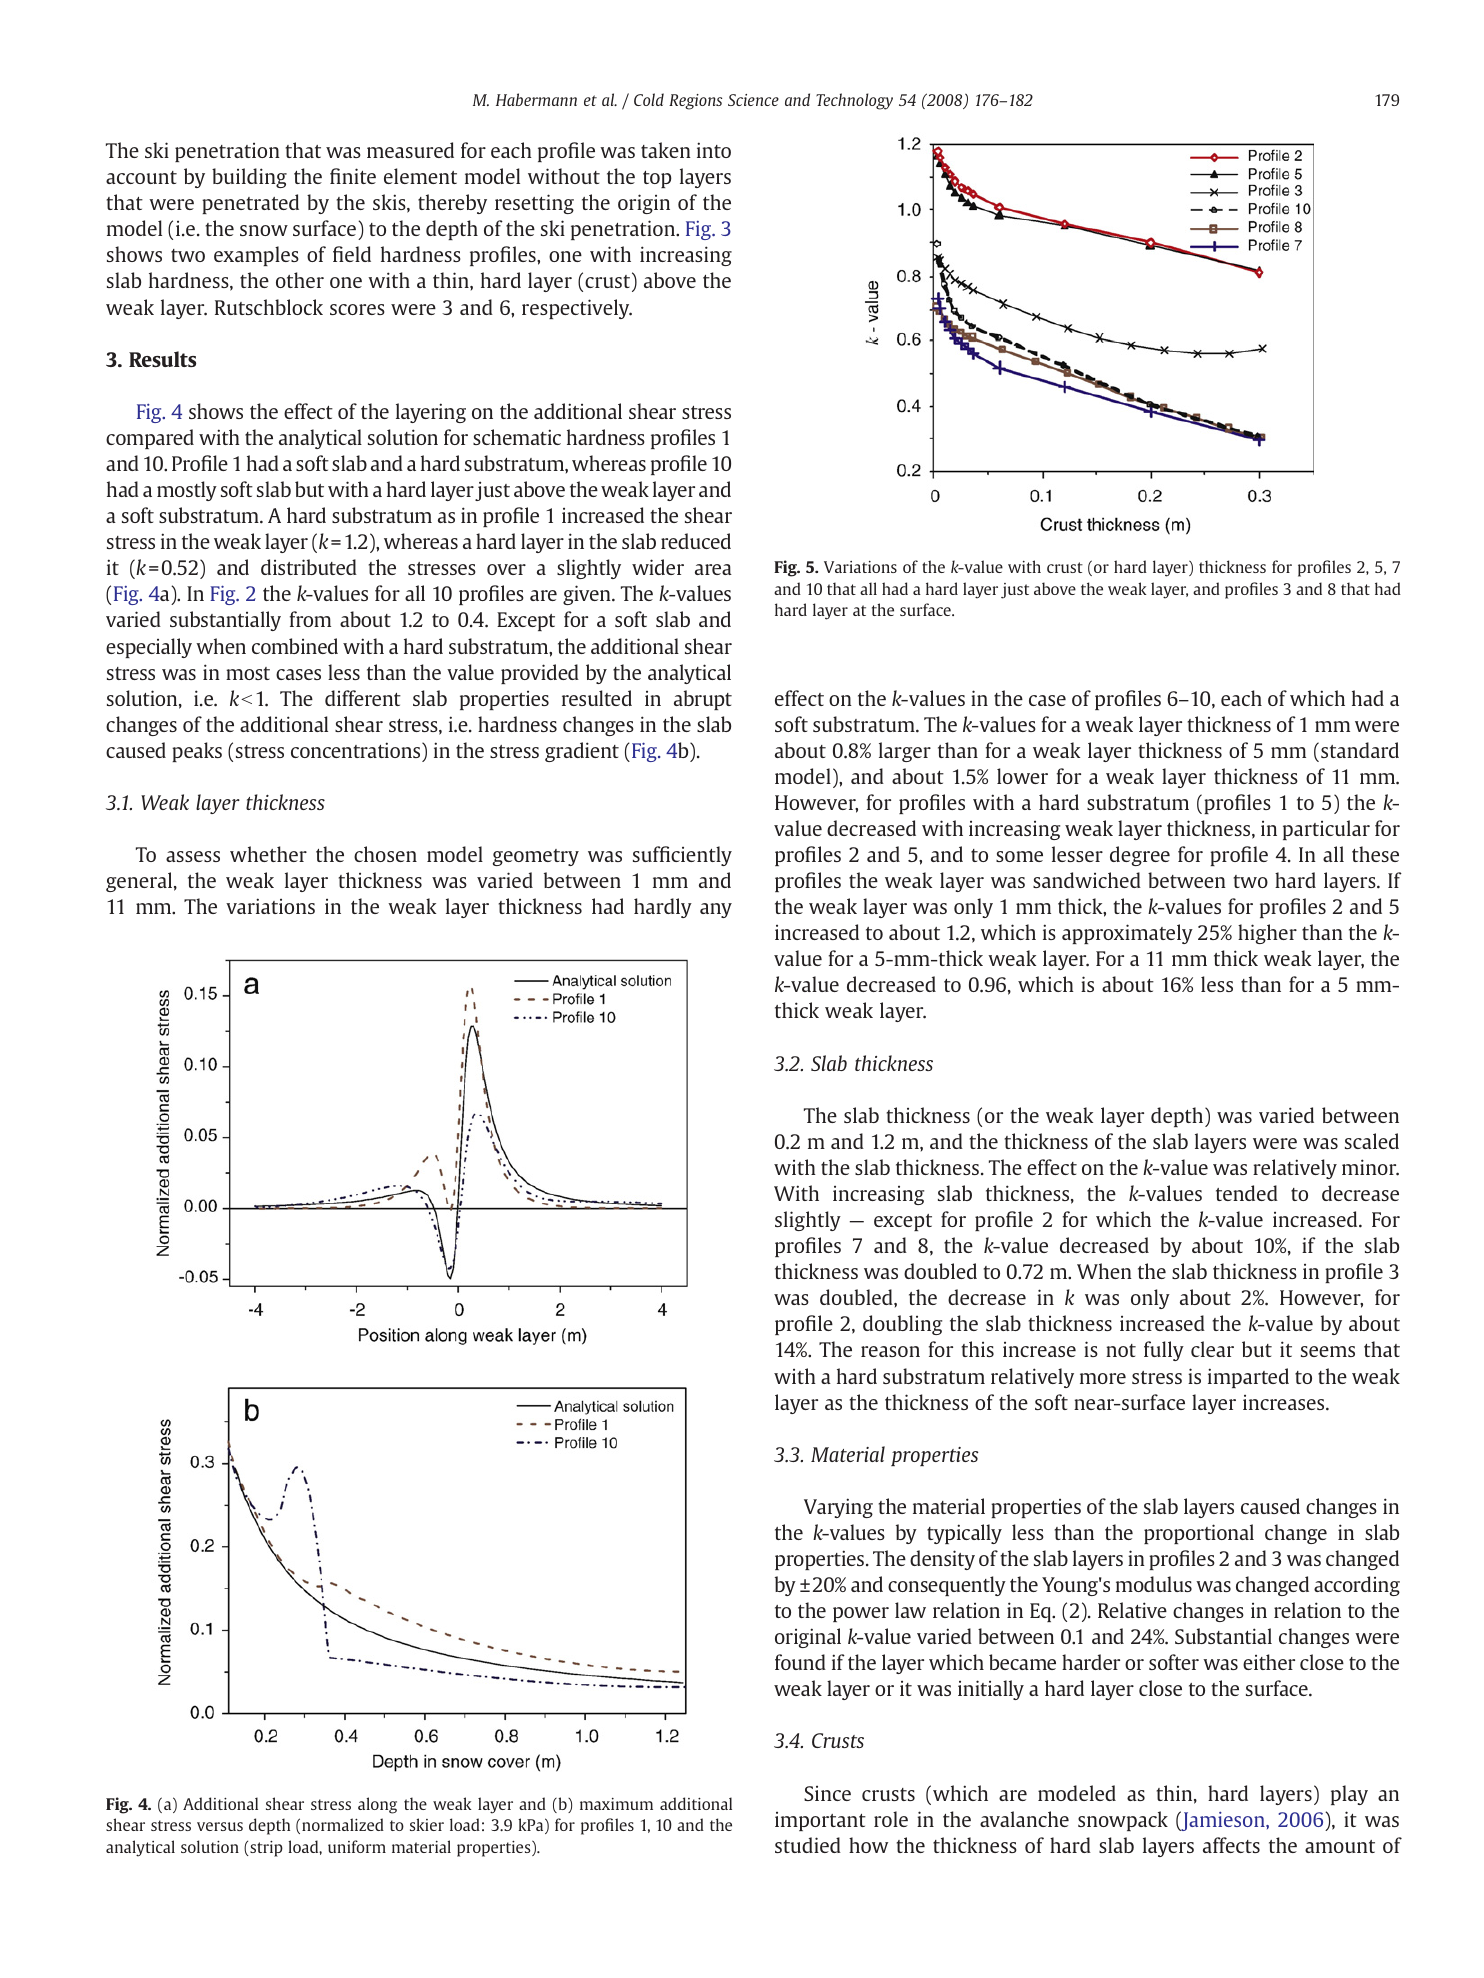  Describe the element at coordinates (854, 101) in the image. I see `Technology` at that location.
